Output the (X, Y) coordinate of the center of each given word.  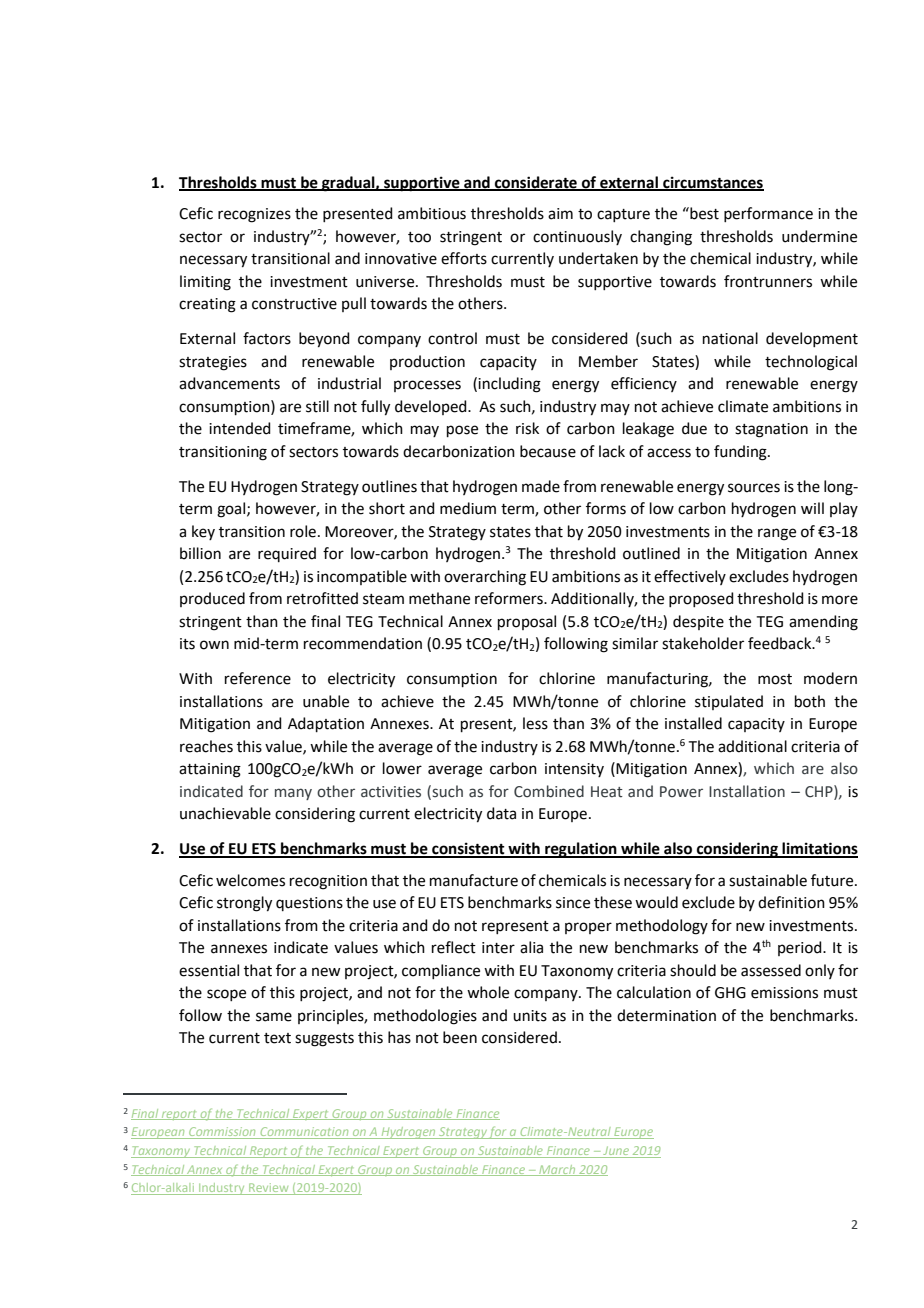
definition (791, 902)
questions (309, 904)
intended (240, 428)
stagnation (771, 430)
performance (768, 214)
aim (560, 214)
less (535, 723)
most (775, 679)
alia (531, 947)
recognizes (254, 215)
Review (269, 1189)
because (548, 451)
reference (258, 678)
